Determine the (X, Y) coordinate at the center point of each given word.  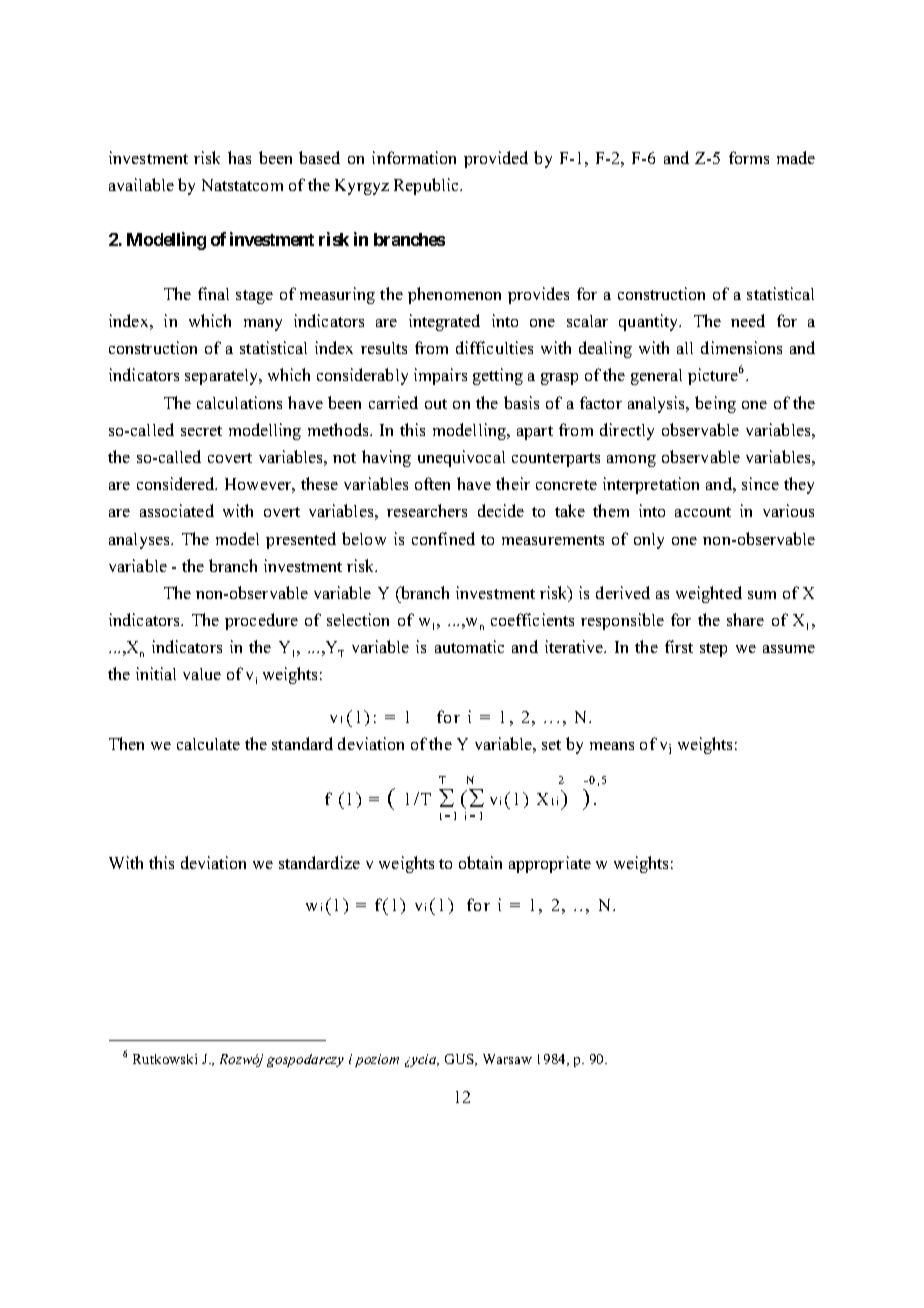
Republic (427, 186)
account (703, 512)
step (713, 650)
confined (443, 538)
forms (749, 157)
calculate (208, 744)
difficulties (494, 347)
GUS (460, 1060)
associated (177, 510)
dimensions (741, 347)
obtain (480, 862)
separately (223, 377)
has (239, 157)
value (202, 674)
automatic (469, 646)
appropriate (550, 864)
